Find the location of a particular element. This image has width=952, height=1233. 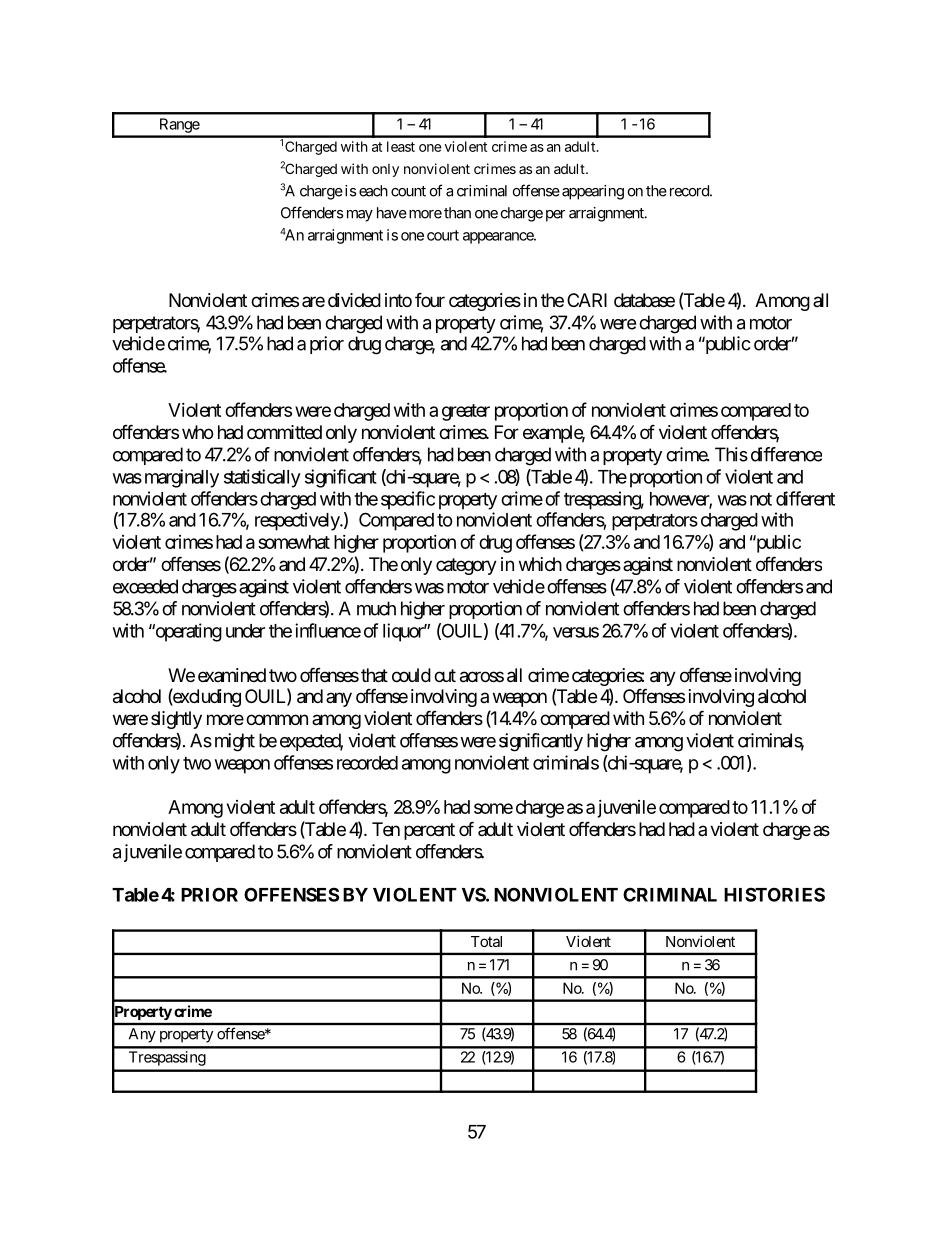

than is located at coordinates (457, 213).
